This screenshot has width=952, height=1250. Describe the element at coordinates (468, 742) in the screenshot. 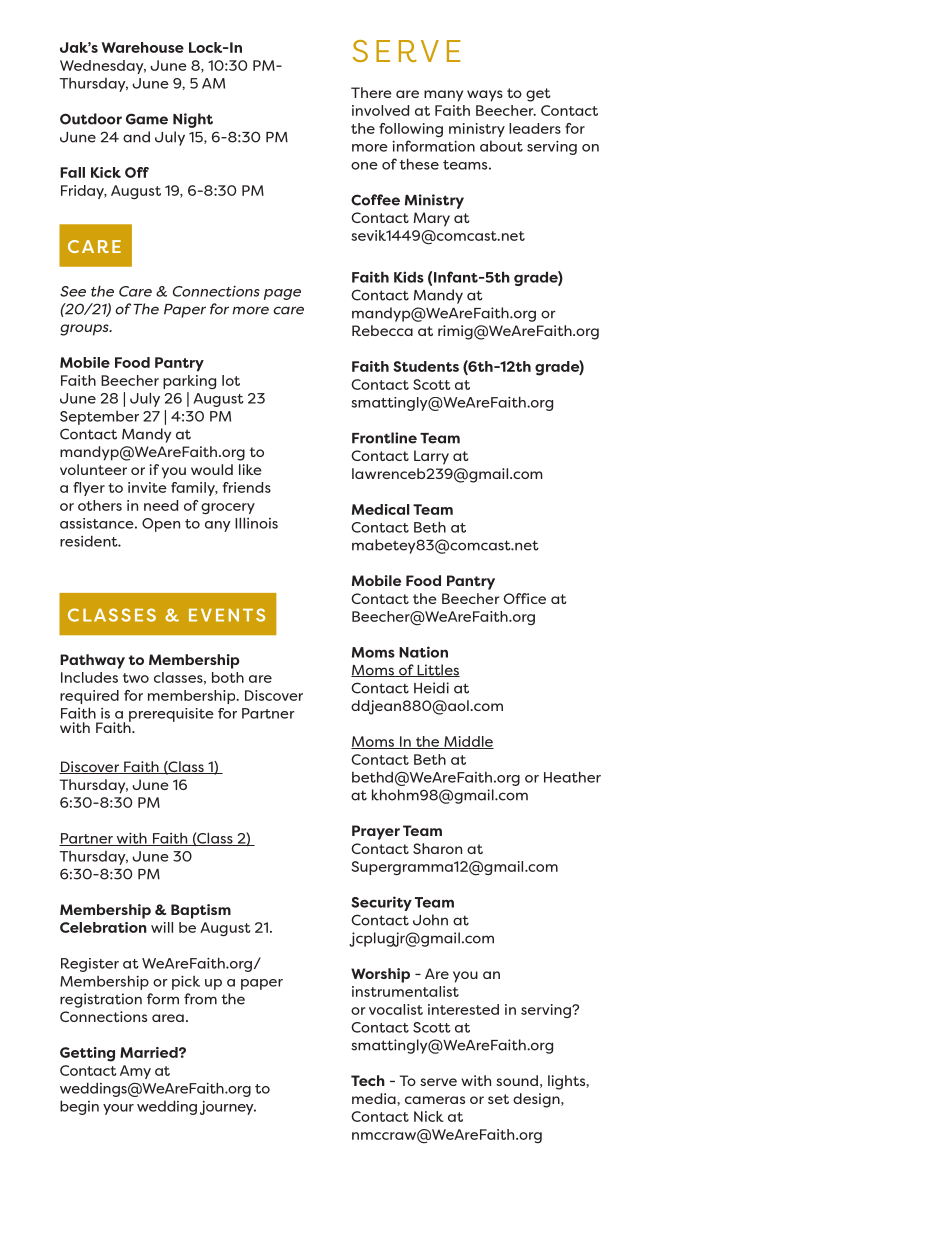

I see `Middle` at that location.
